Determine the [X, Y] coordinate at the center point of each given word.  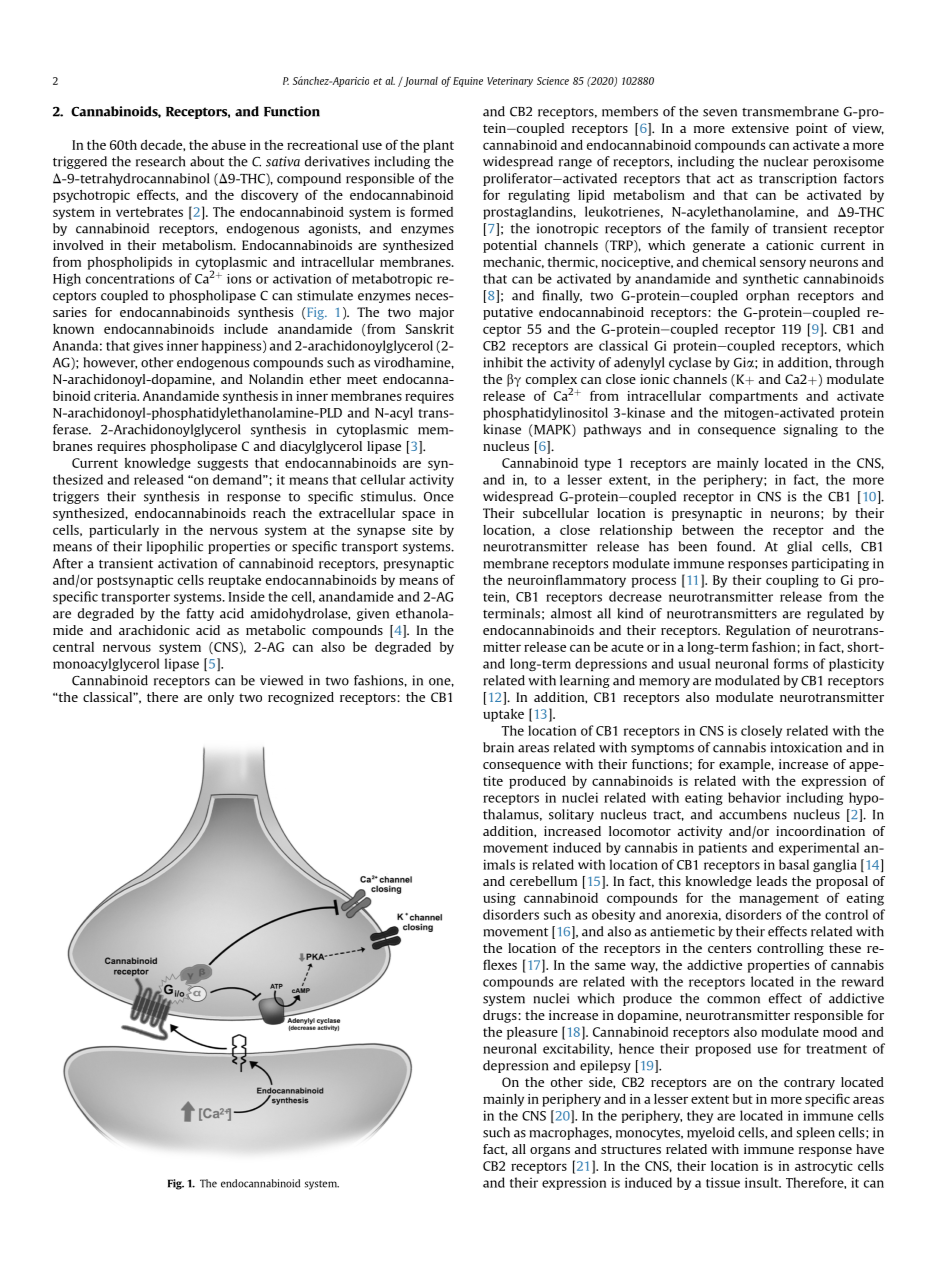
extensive [760, 128]
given [373, 614]
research [160, 161]
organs [550, 1152]
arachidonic [154, 630]
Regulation [758, 631]
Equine [468, 82]
